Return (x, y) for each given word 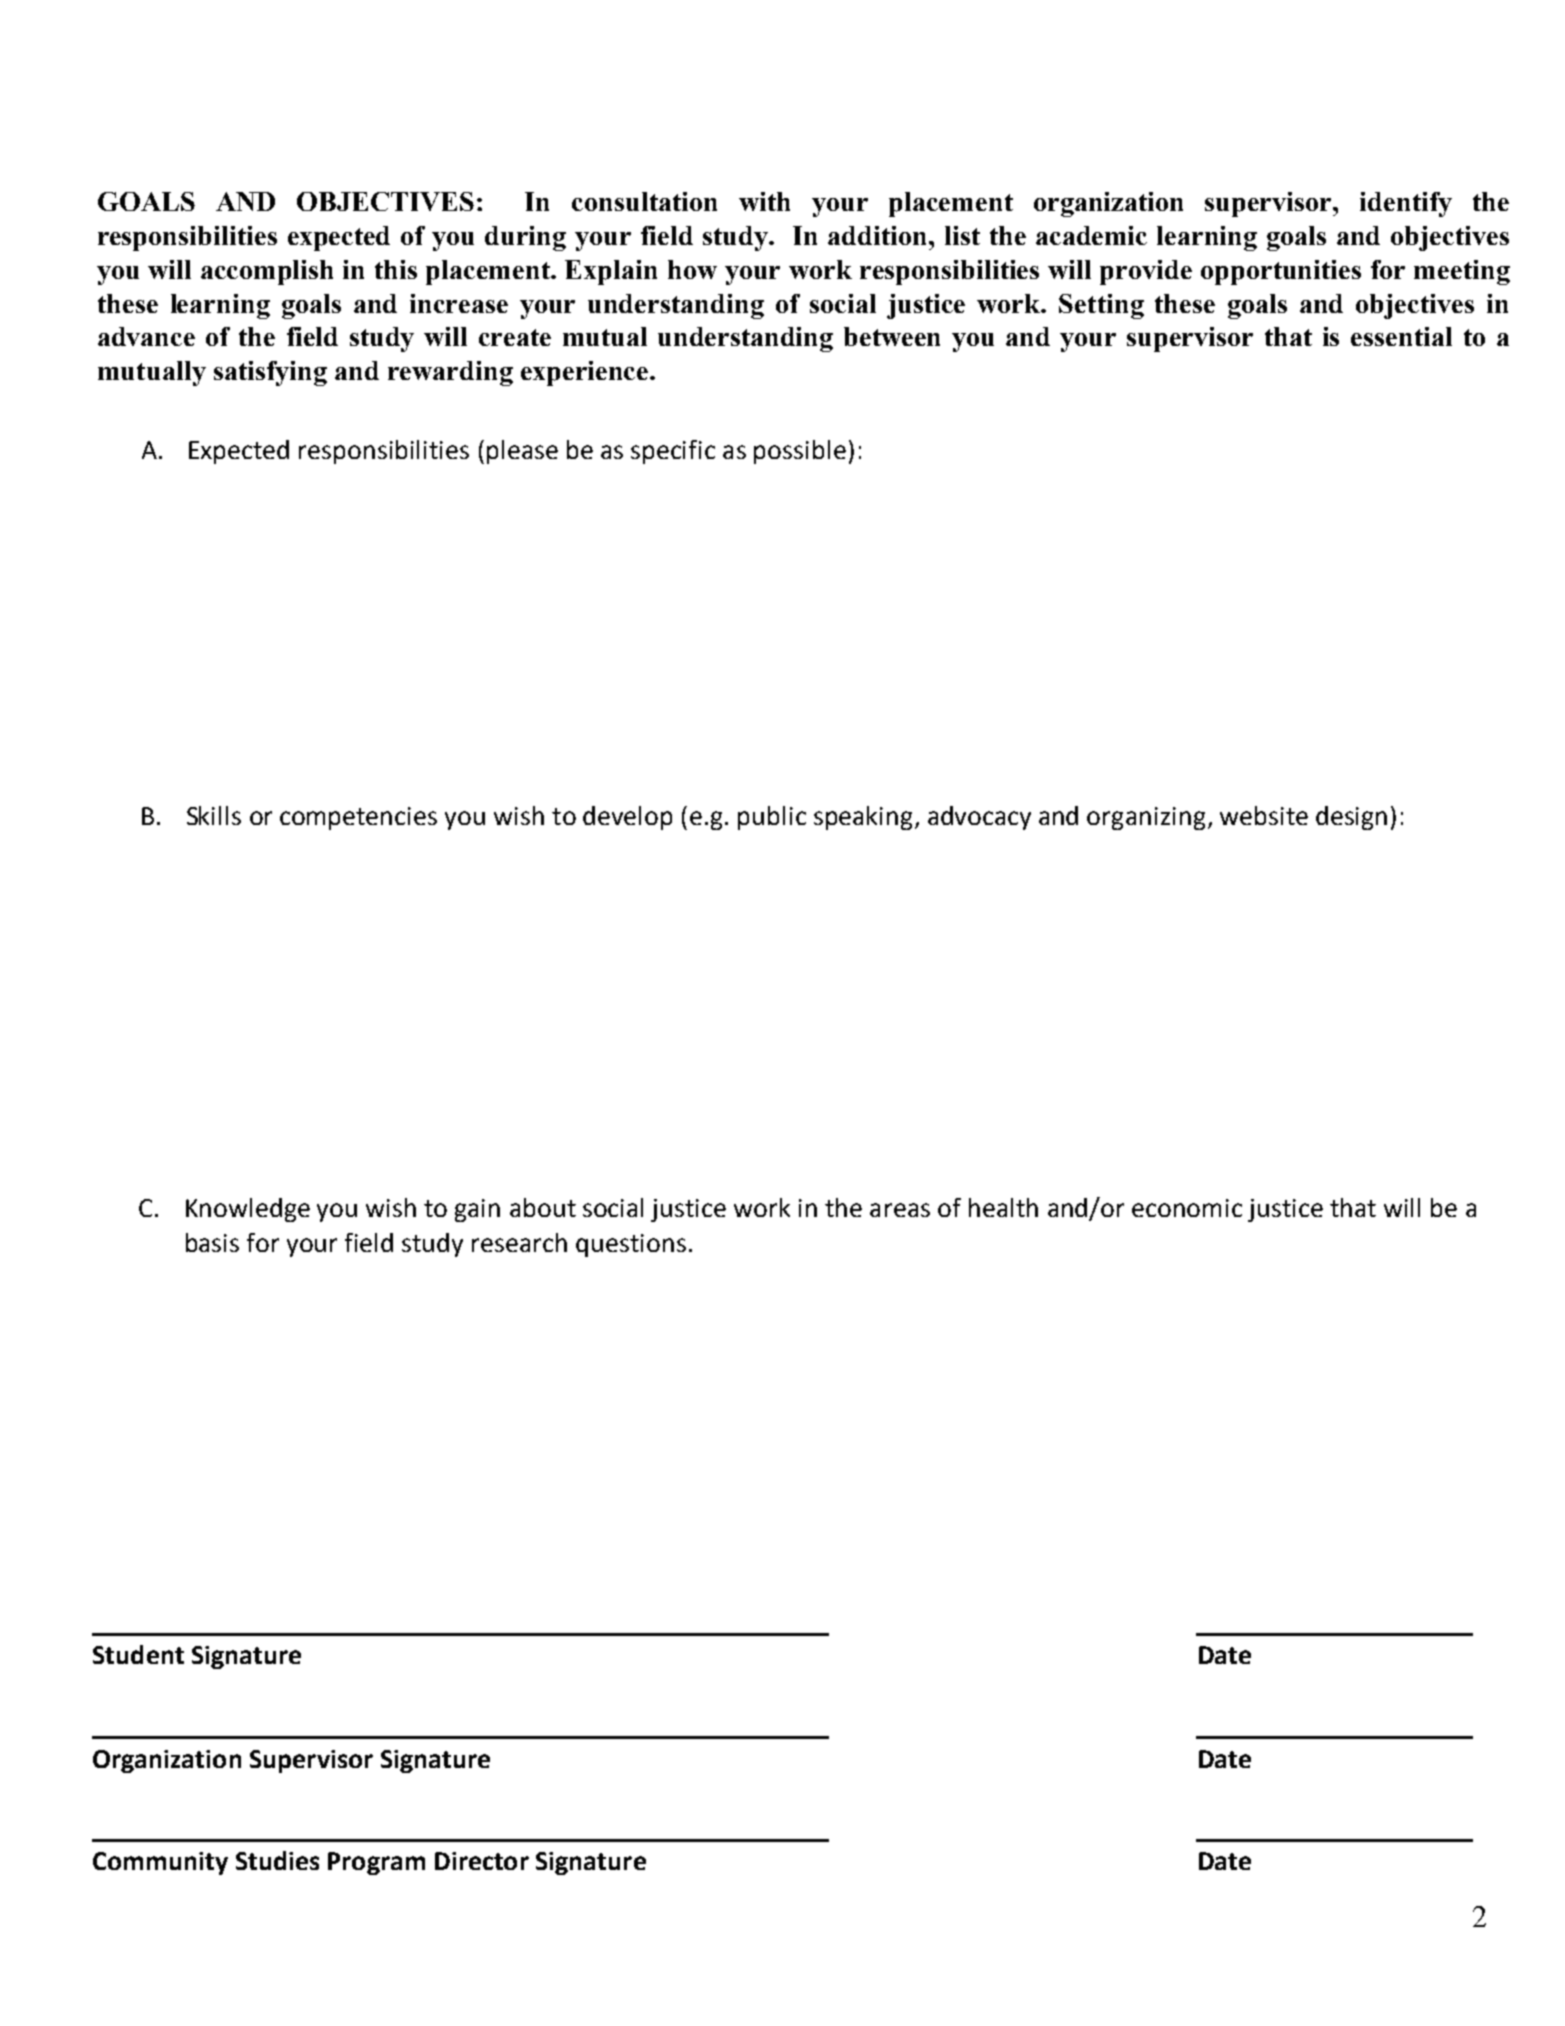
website (1264, 815)
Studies (277, 1860)
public (772, 818)
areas (900, 1210)
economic (1187, 1208)
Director (482, 1861)
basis (212, 1242)
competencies (358, 818)
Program (376, 1863)
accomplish (267, 272)
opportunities (1281, 272)
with (764, 201)
